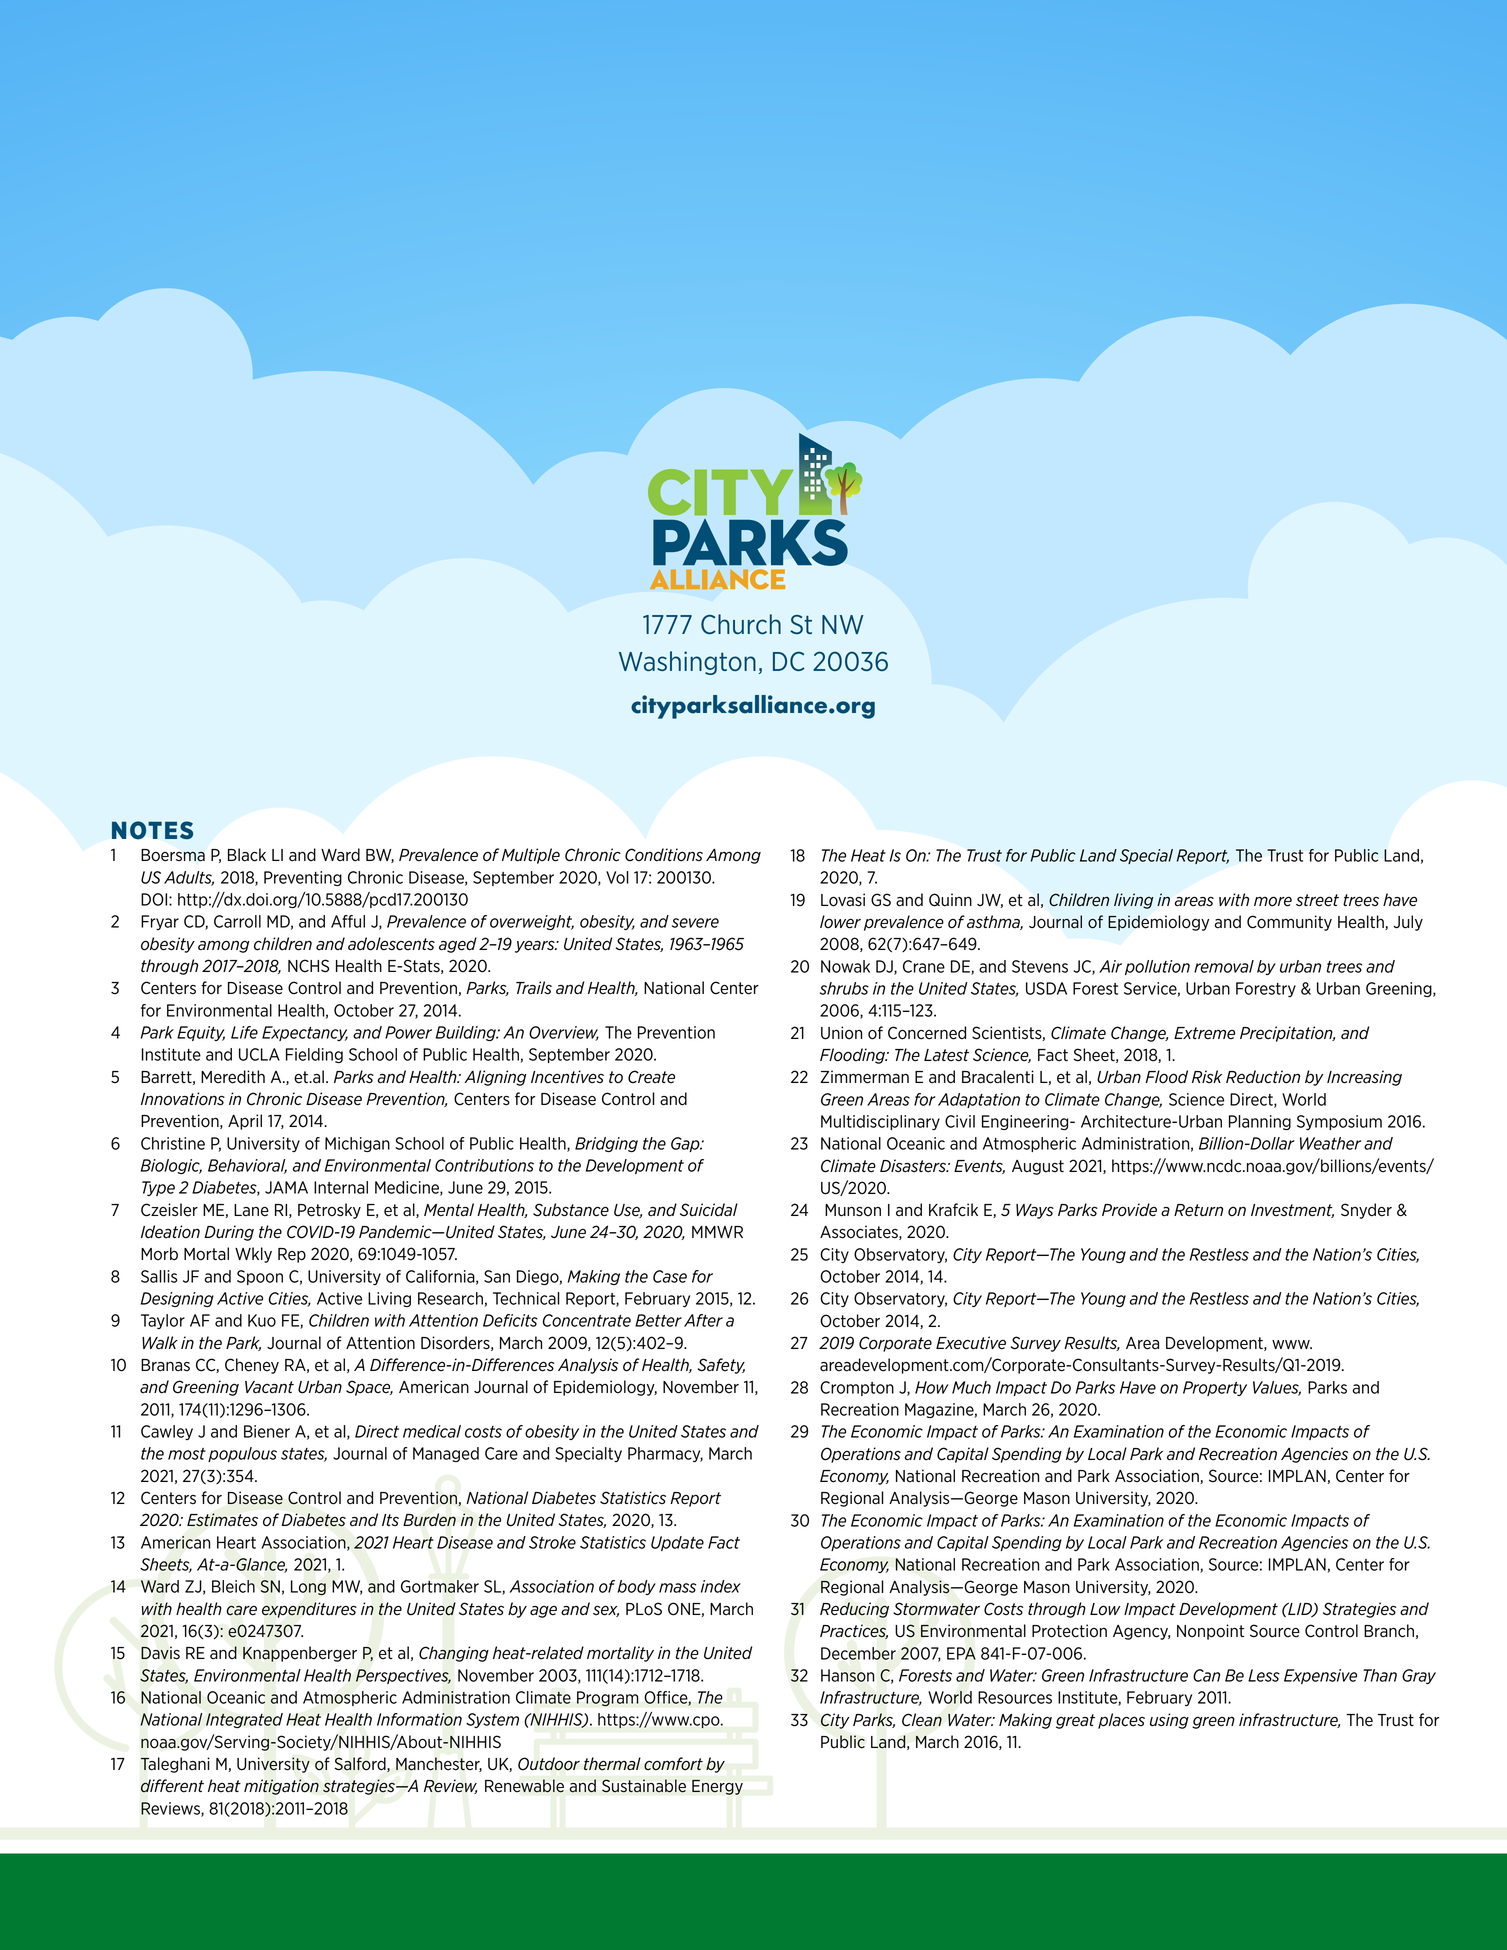 This page has height=1950, width=1507. I want to click on Vacant, so click(269, 1387).
